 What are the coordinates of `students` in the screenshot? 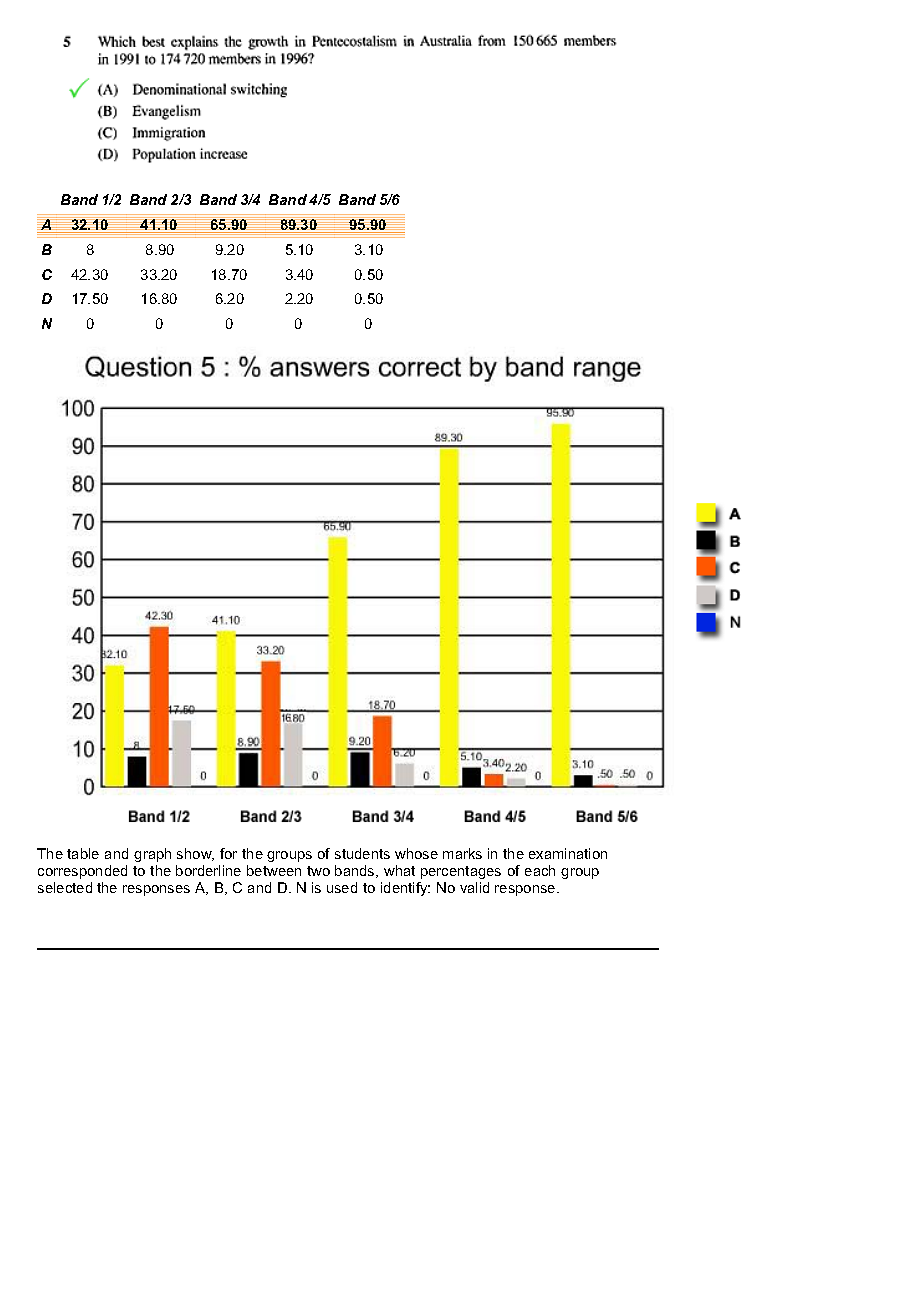 It's located at (362, 853).
